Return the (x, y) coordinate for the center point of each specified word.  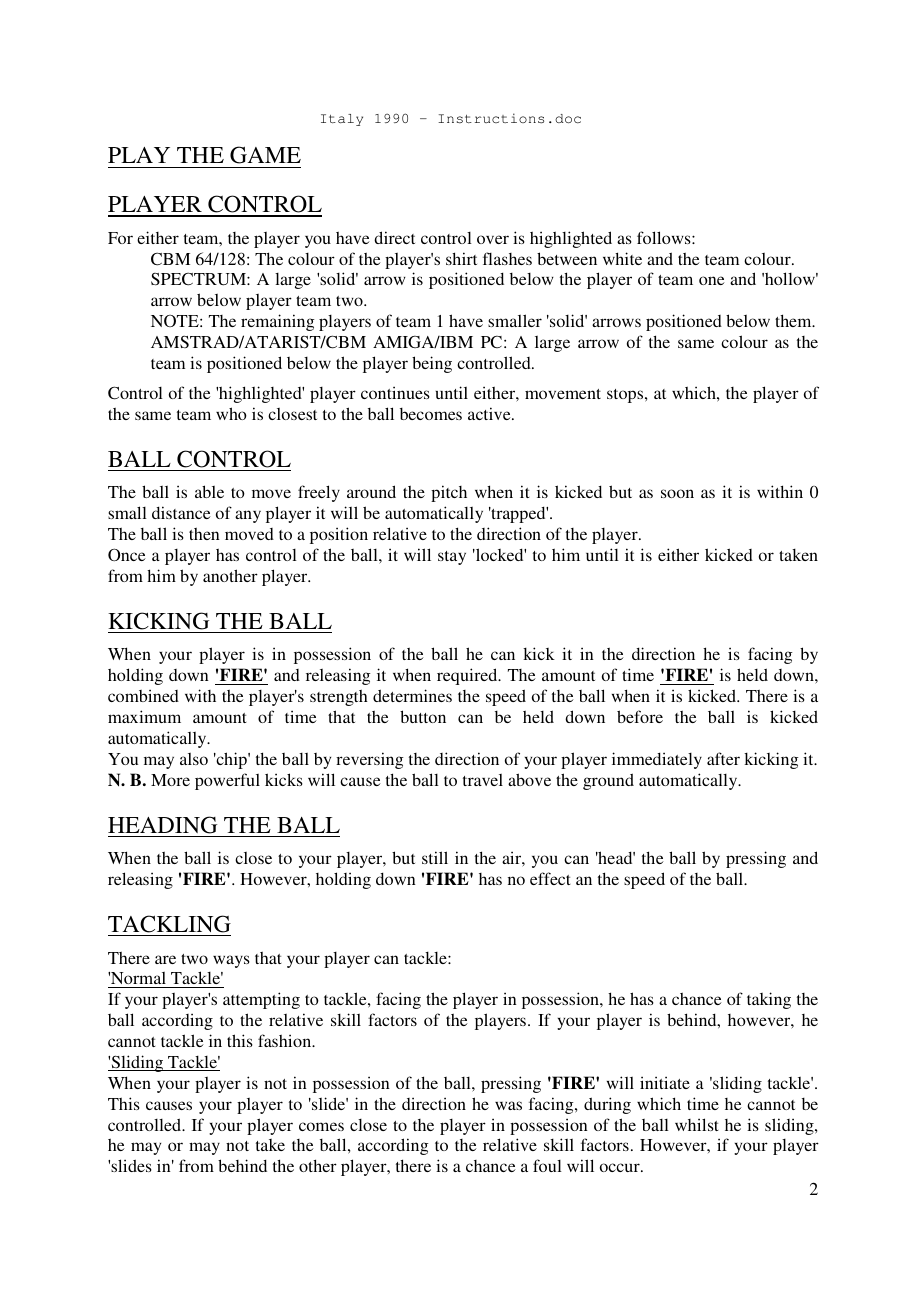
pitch (449, 493)
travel (483, 780)
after (723, 758)
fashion (286, 1040)
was (508, 1105)
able (209, 491)
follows (665, 237)
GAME (265, 155)
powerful (227, 781)
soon (677, 493)
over (493, 239)
